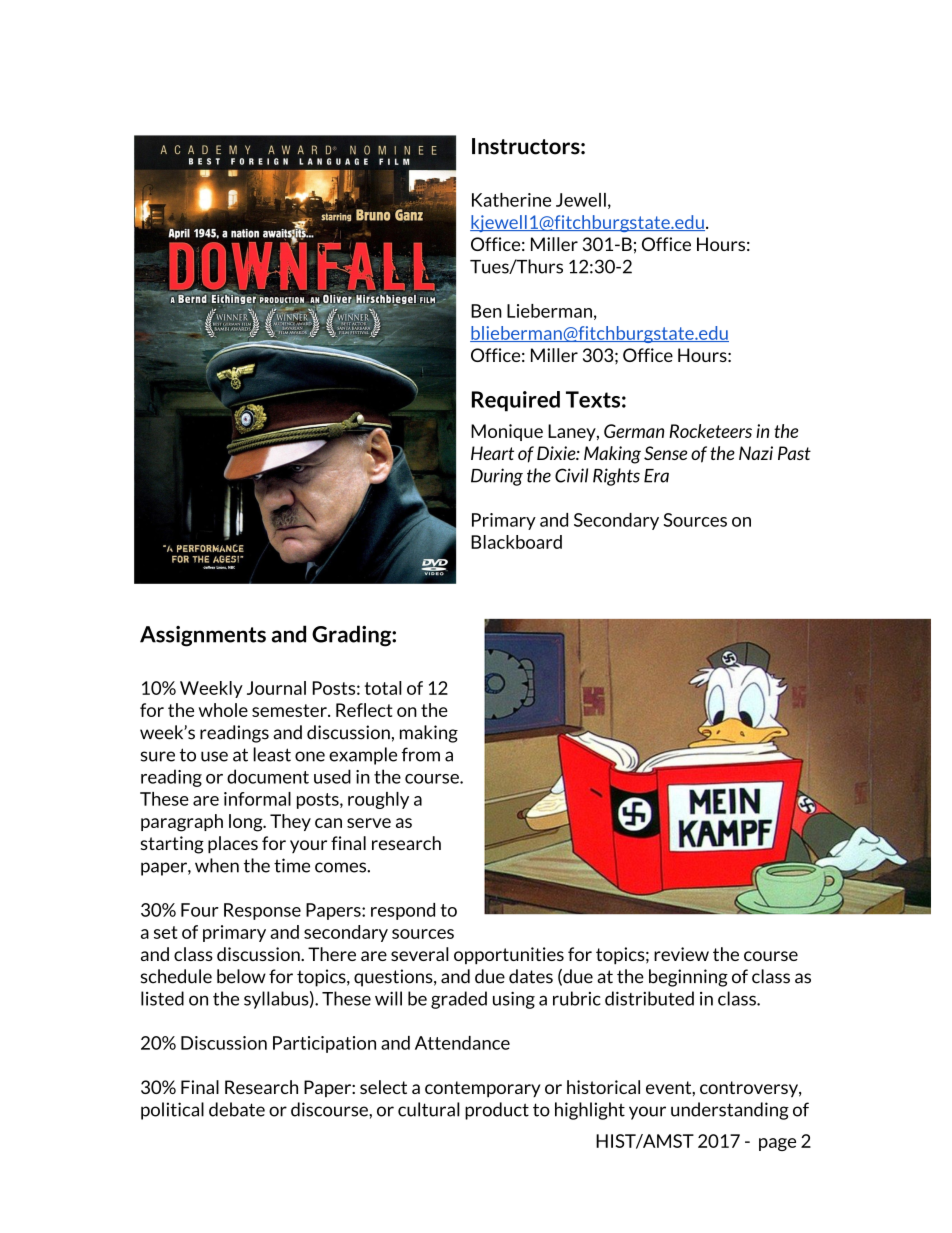  I want to click on debate, so click(237, 1109).
